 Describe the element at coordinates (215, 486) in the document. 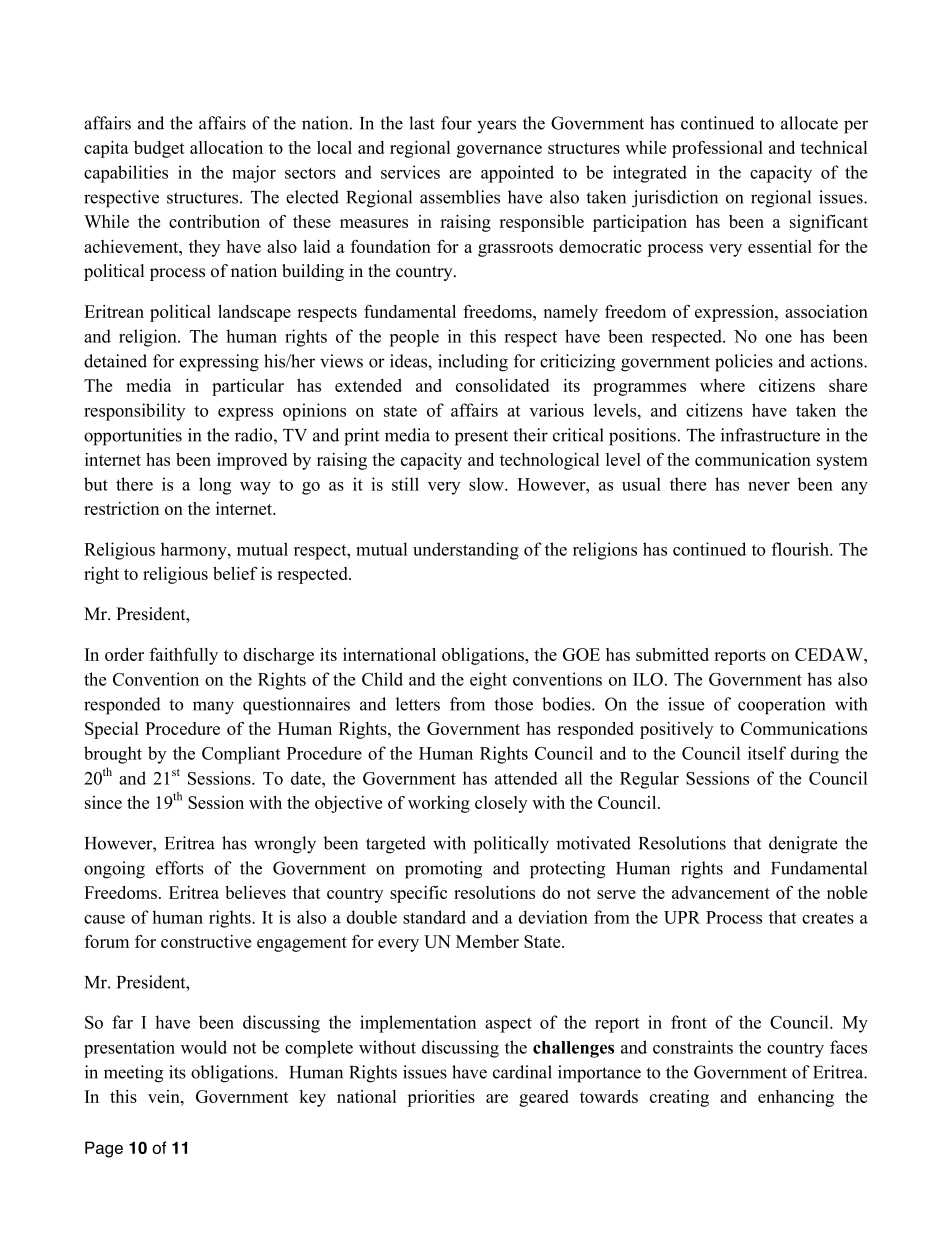

I see `long` at that location.
